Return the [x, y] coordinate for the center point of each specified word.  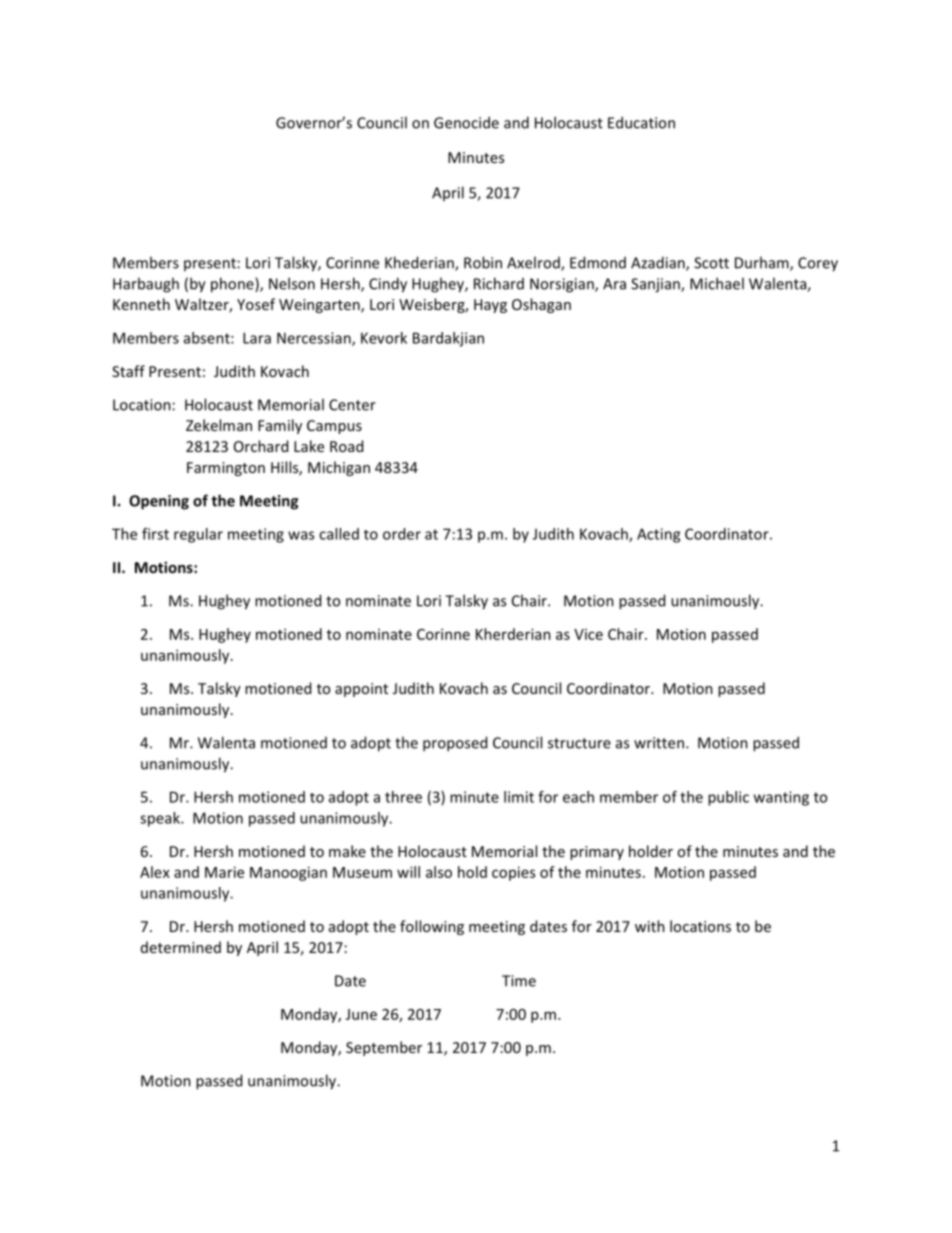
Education [641, 122]
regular [198, 535]
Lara [257, 338]
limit [519, 797]
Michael [717, 283]
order [402, 534]
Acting [658, 535]
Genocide [466, 122]
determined [181, 947]
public [728, 798]
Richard [499, 283]
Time [519, 981]
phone [233, 285]
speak [161, 819]
